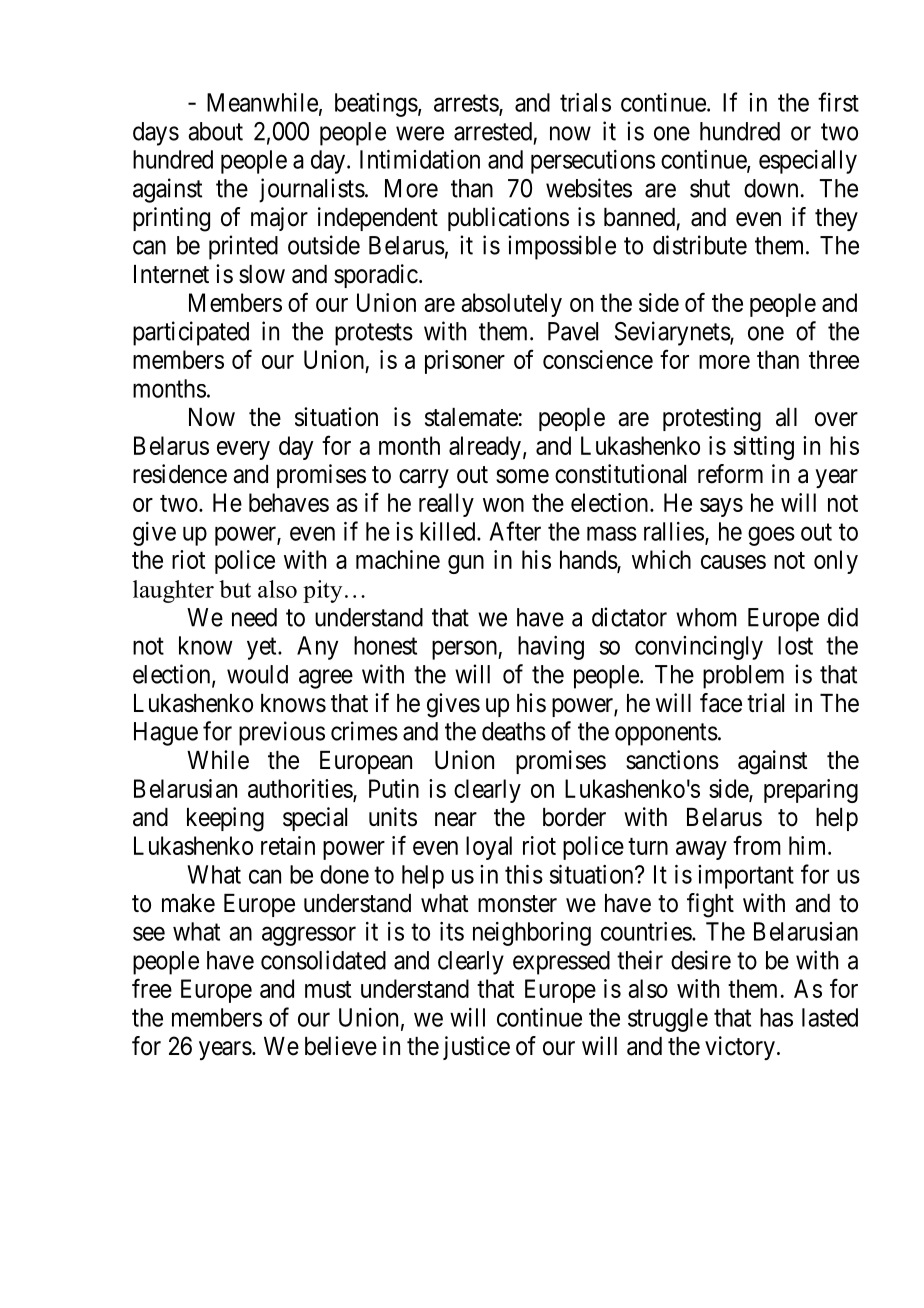 The width and height of the page is (924, 1308). Describe the element at coordinates (493, 131) in the page. I see `arrested` at that location.
